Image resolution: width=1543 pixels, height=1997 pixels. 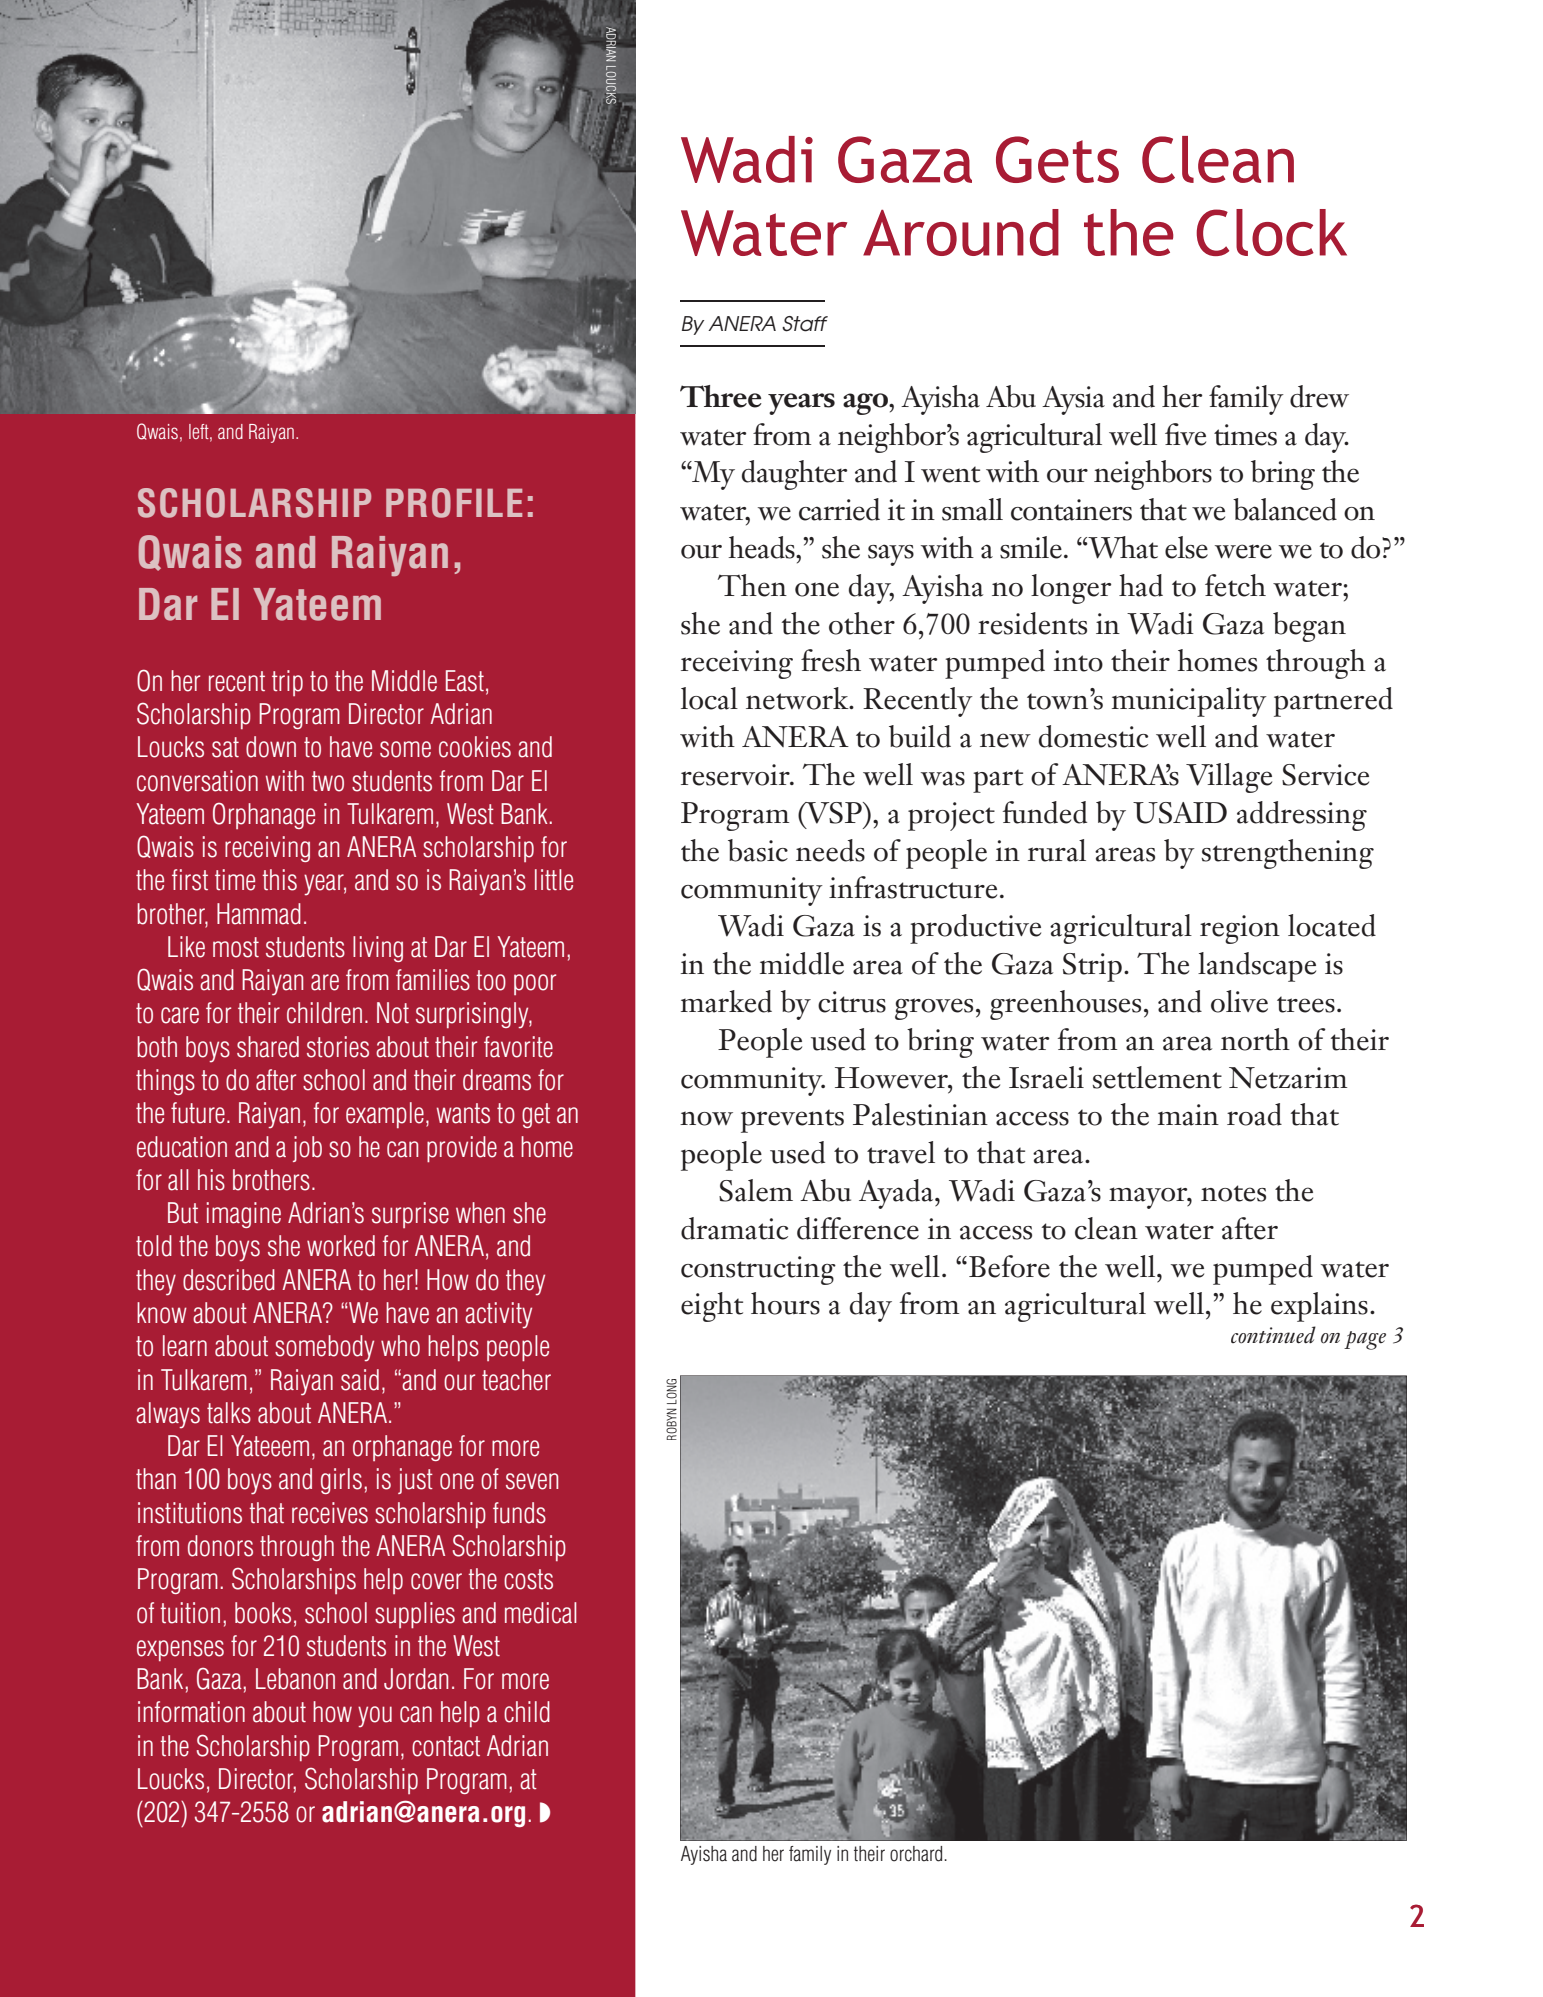 I want to click on basic, so click(x=758, y=850).
